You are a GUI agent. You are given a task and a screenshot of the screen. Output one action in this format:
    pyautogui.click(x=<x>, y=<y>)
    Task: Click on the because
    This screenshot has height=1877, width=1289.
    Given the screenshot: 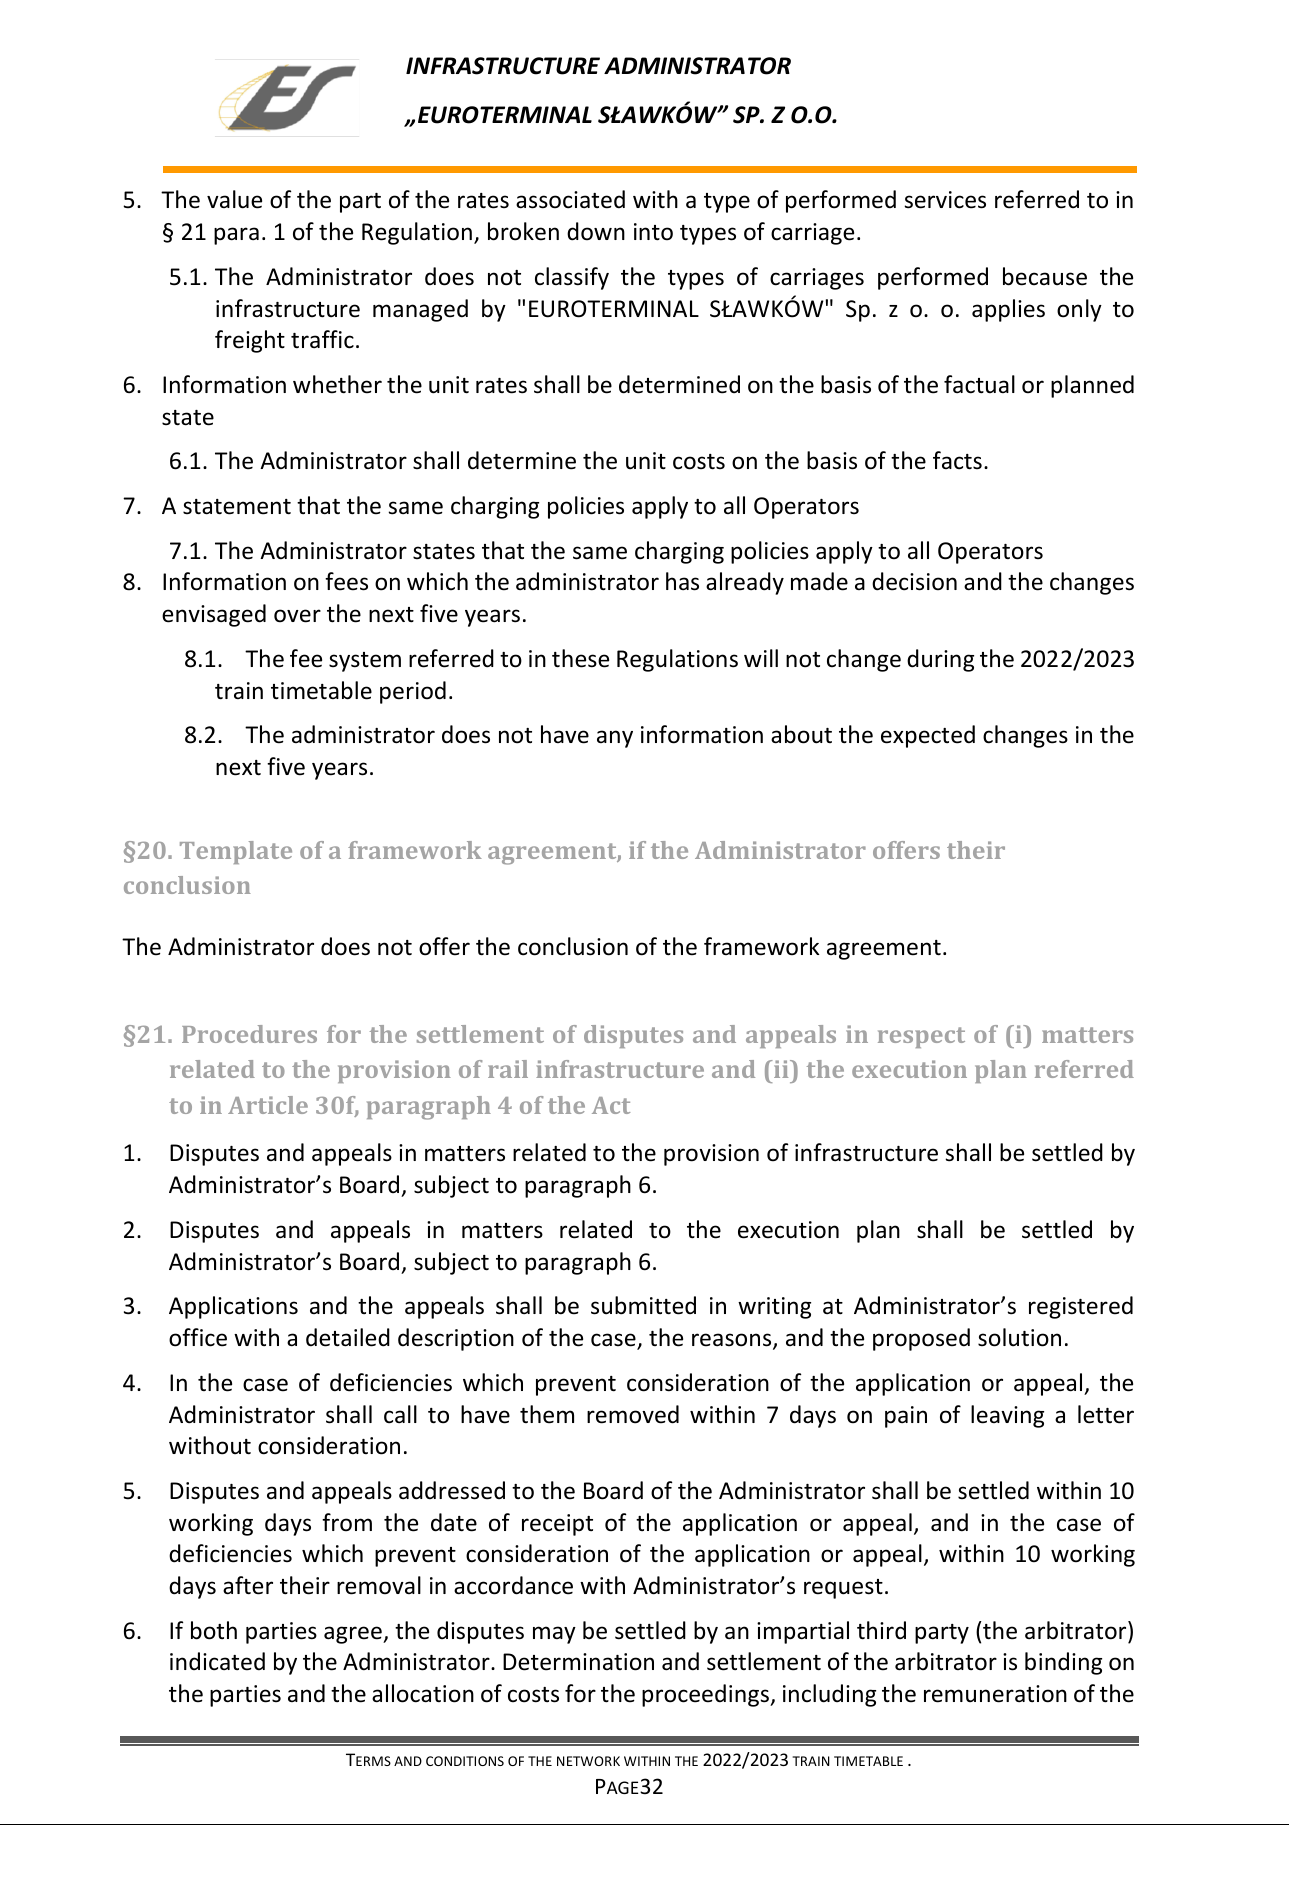 What is the action you would take?
    pyautogui.click(x=1045, y=276)
